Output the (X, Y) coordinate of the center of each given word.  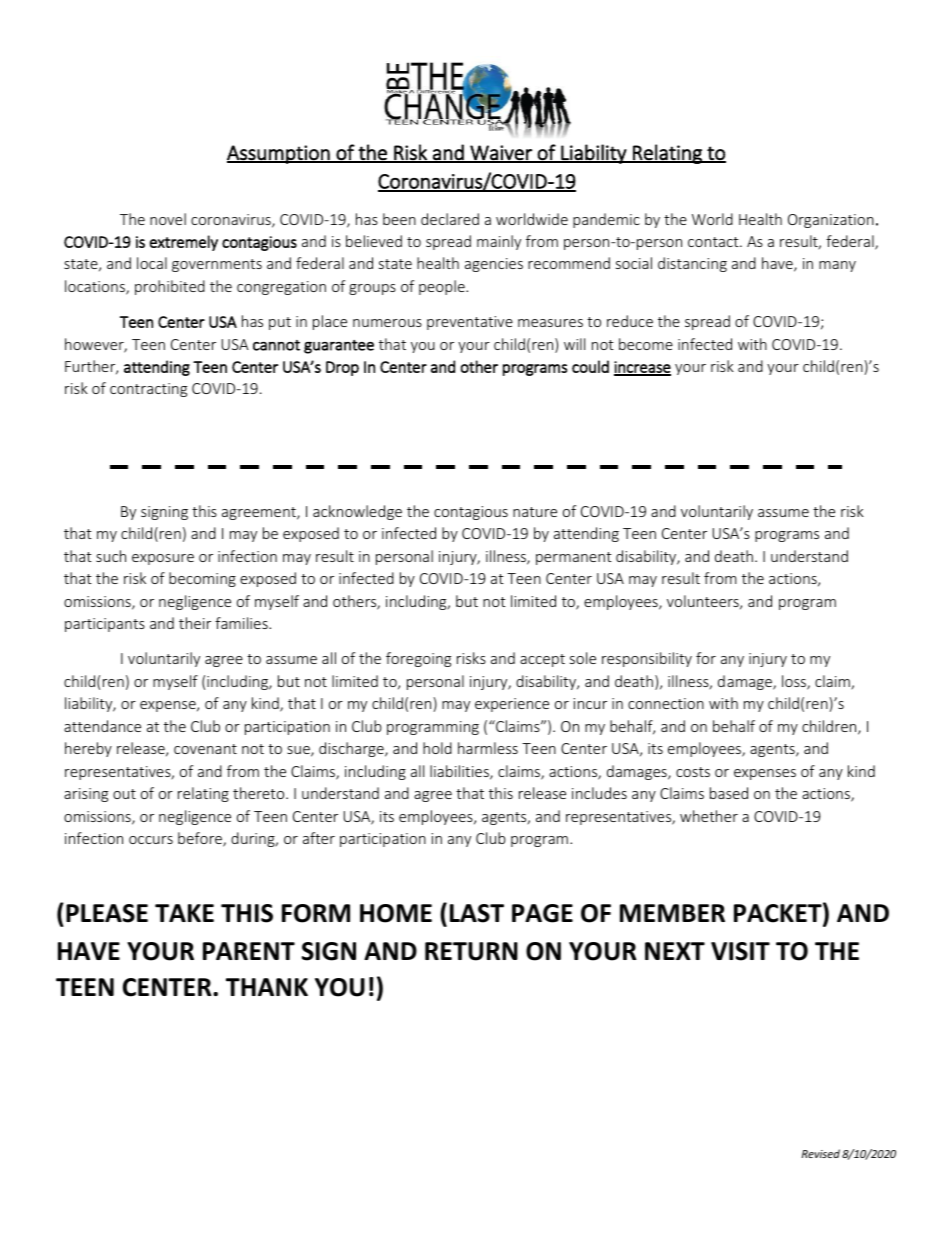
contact (714, 242)
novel (168, 219)
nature (535, 512)
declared (450, 219)
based (729, 793)
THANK (267, 987)
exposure (163, 559)
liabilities (460, 772)
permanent (574, 558)
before (201, 839)
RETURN (471, 951)
